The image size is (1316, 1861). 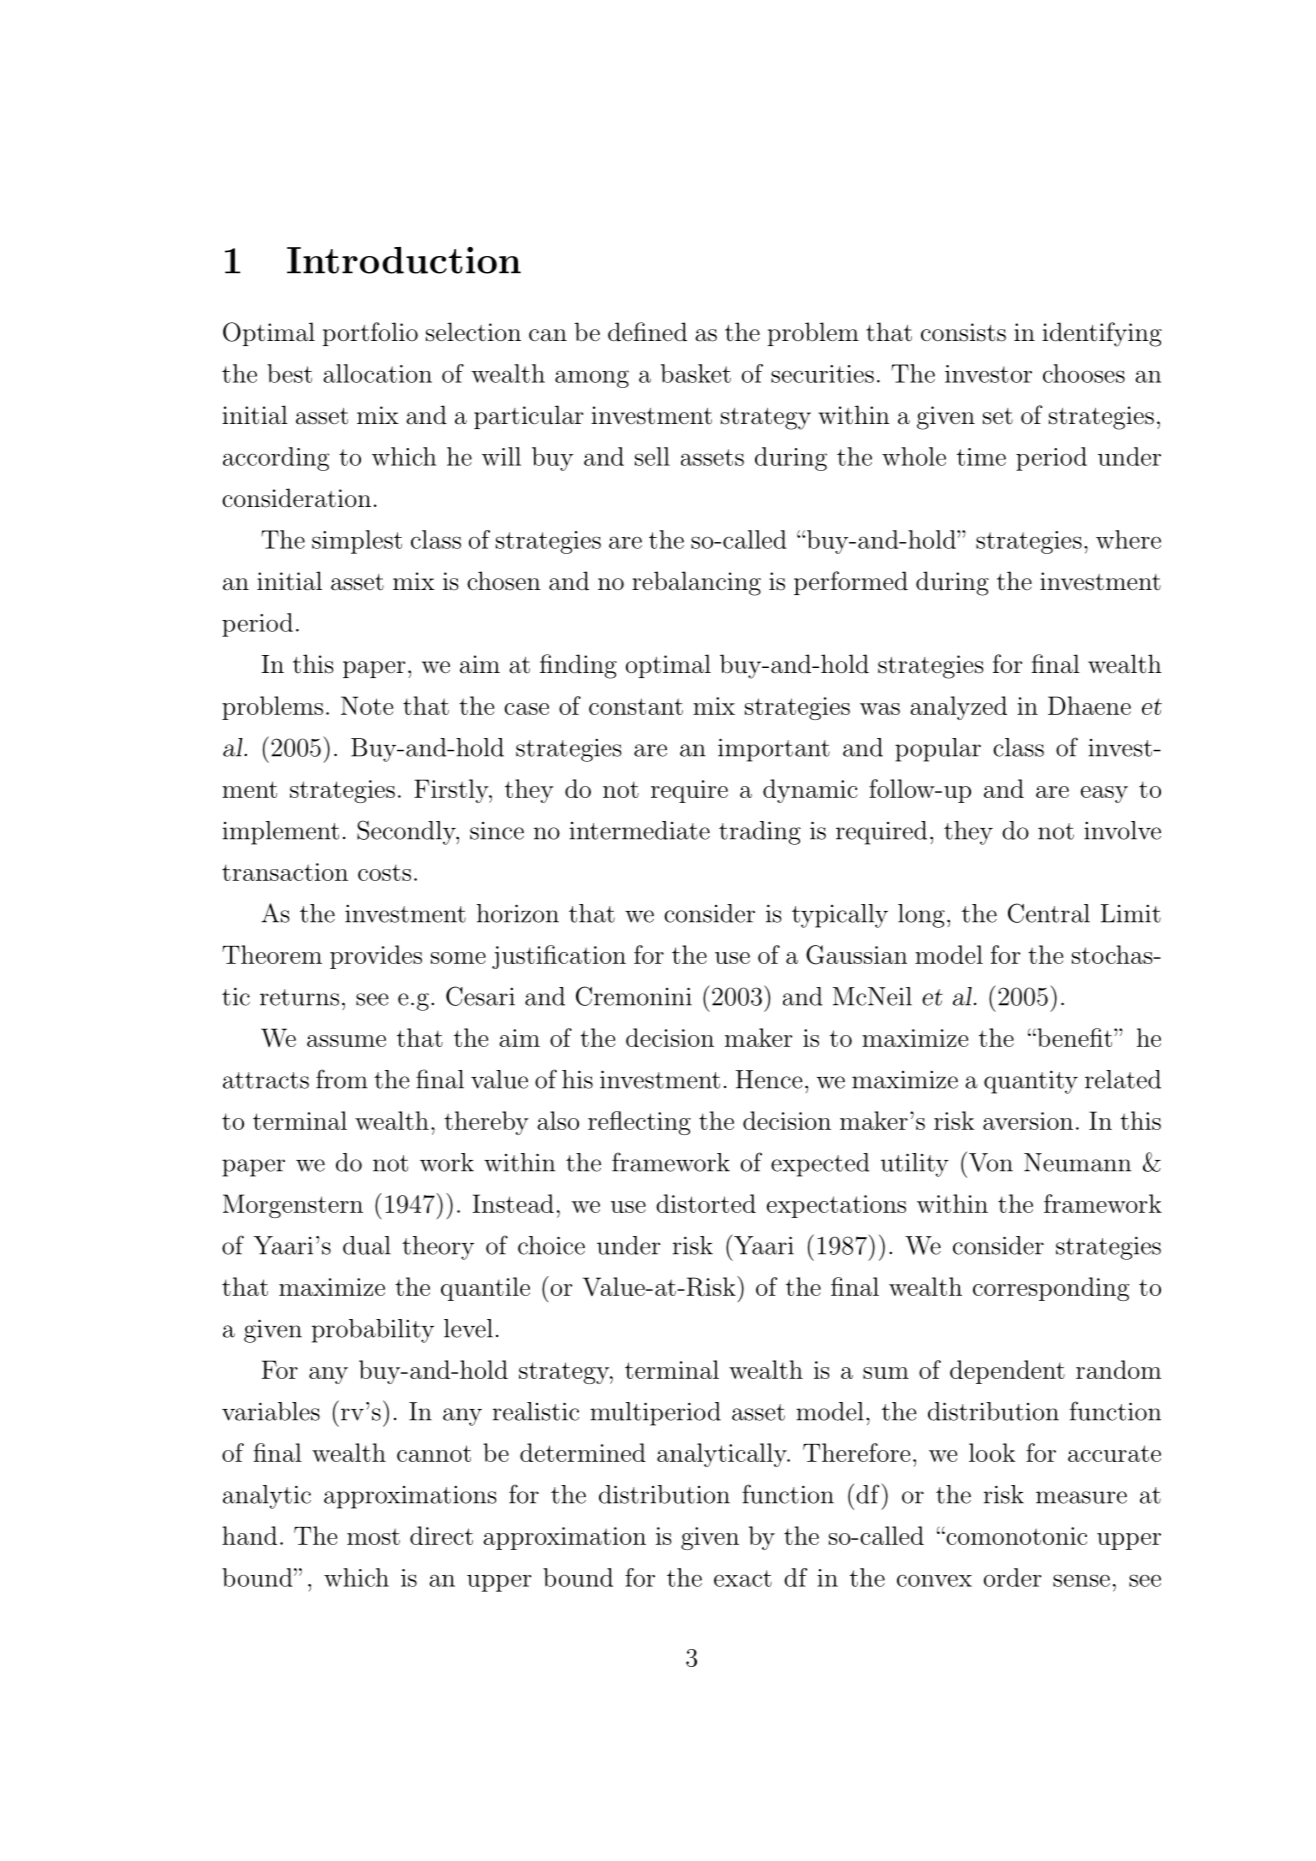 I want to click on defined, so click(x=647, y=332).
